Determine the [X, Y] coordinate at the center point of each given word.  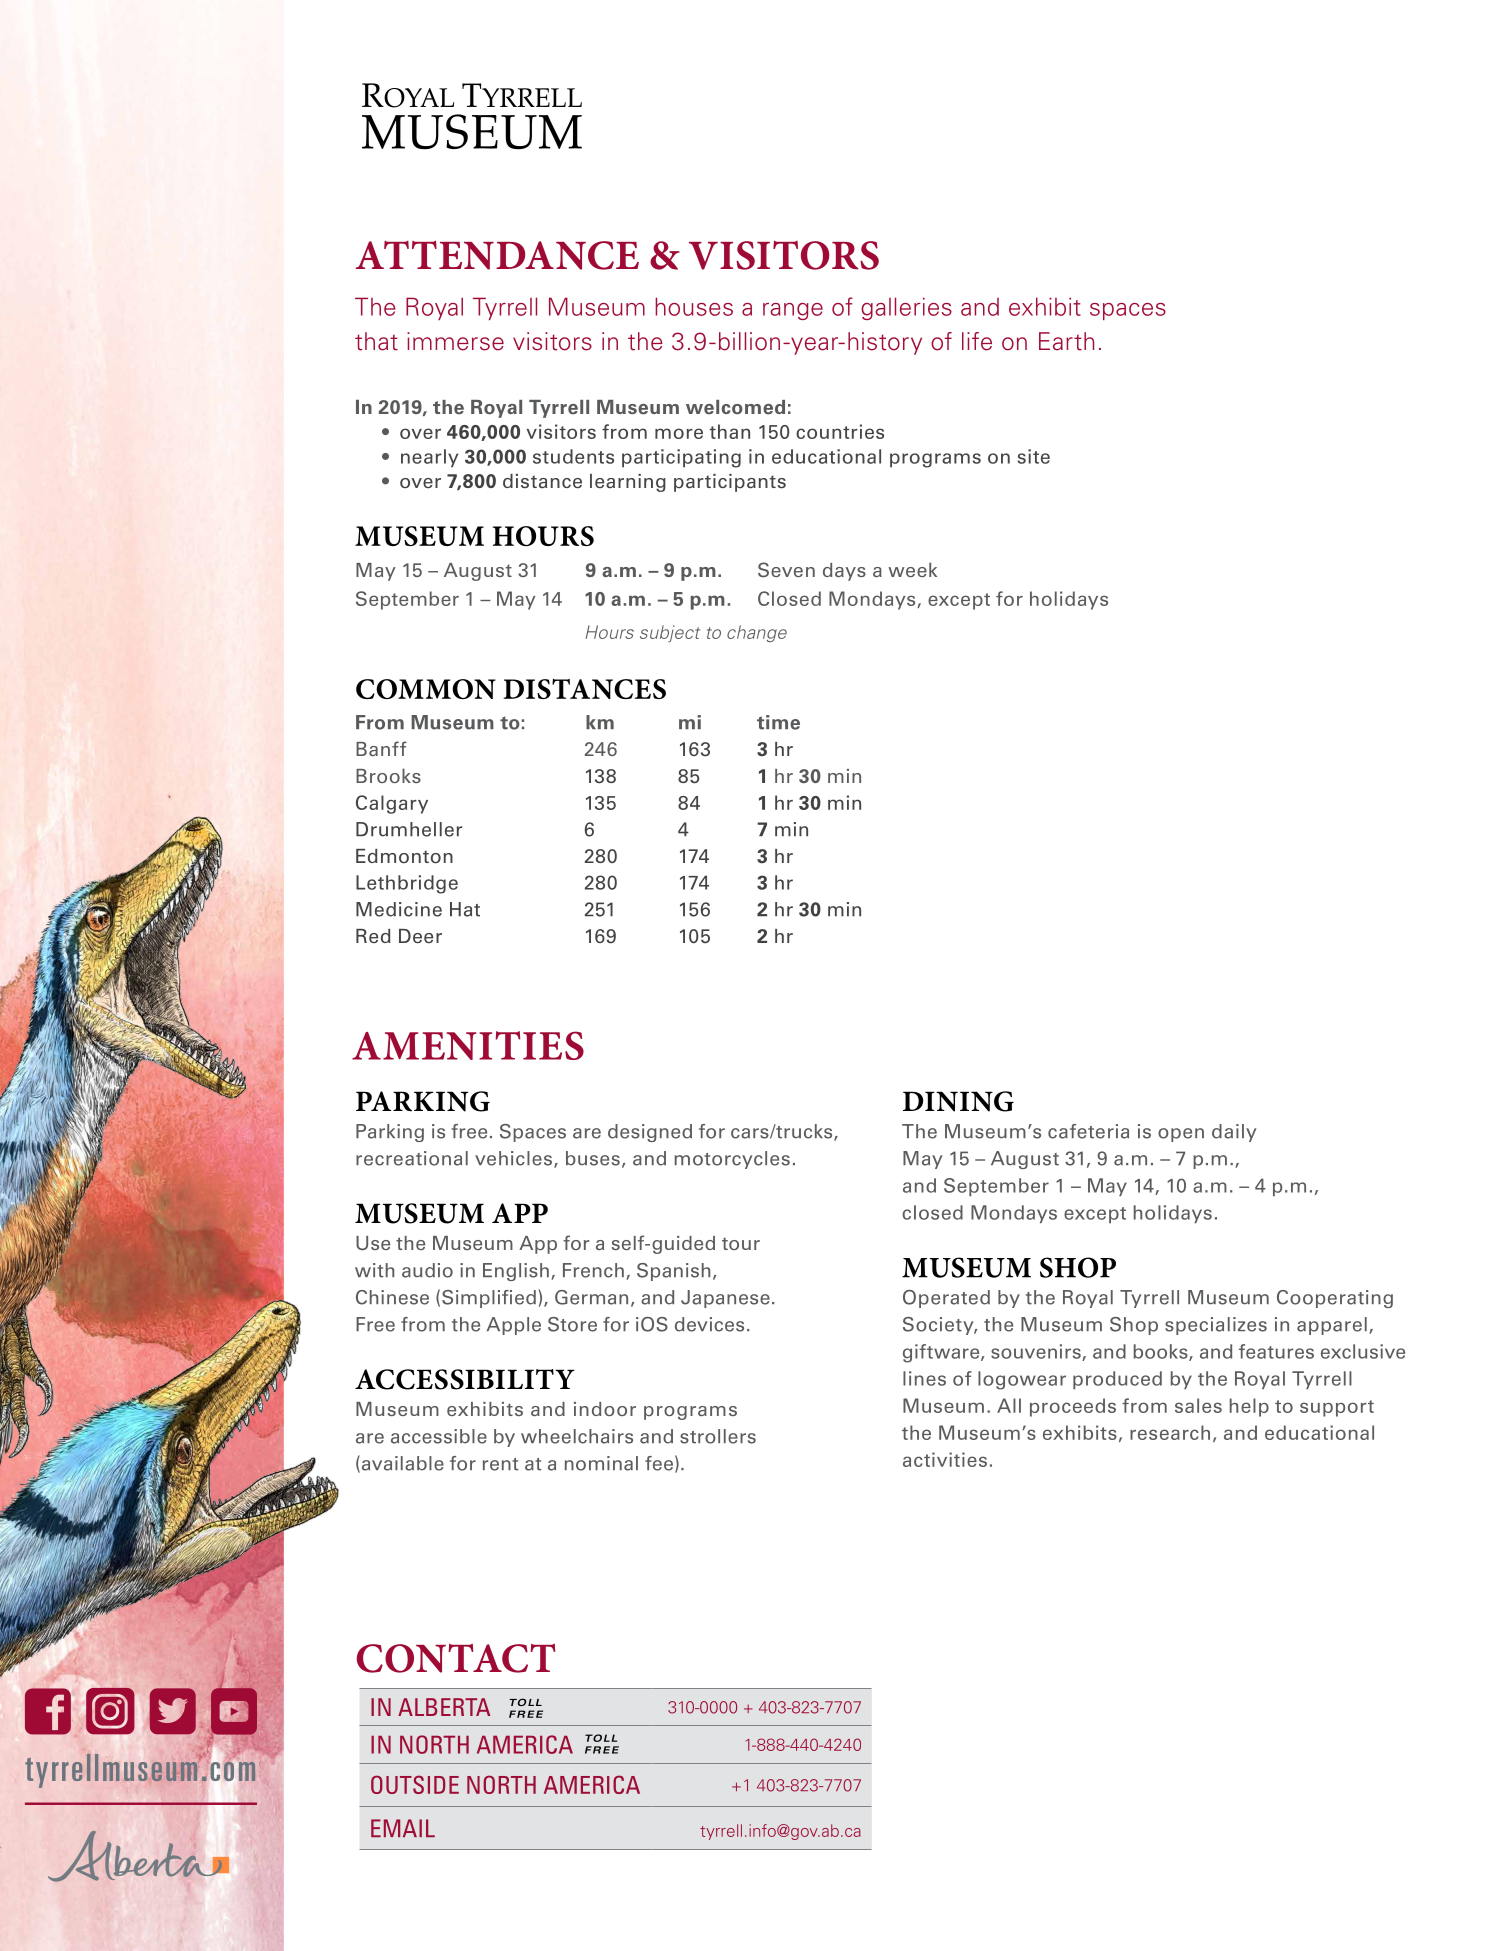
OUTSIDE [415, 1784]
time [778, 722]
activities [945, 1459]
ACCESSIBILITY [465, 1379]
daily [1234, 1133]
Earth [1066, 341]
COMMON [426, 689]
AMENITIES [468, 1045]
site [1034, 456]
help [1249, 1407]
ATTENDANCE [497, 255]
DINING [958, 1101]
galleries [906, 308]
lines [924, 1378]
